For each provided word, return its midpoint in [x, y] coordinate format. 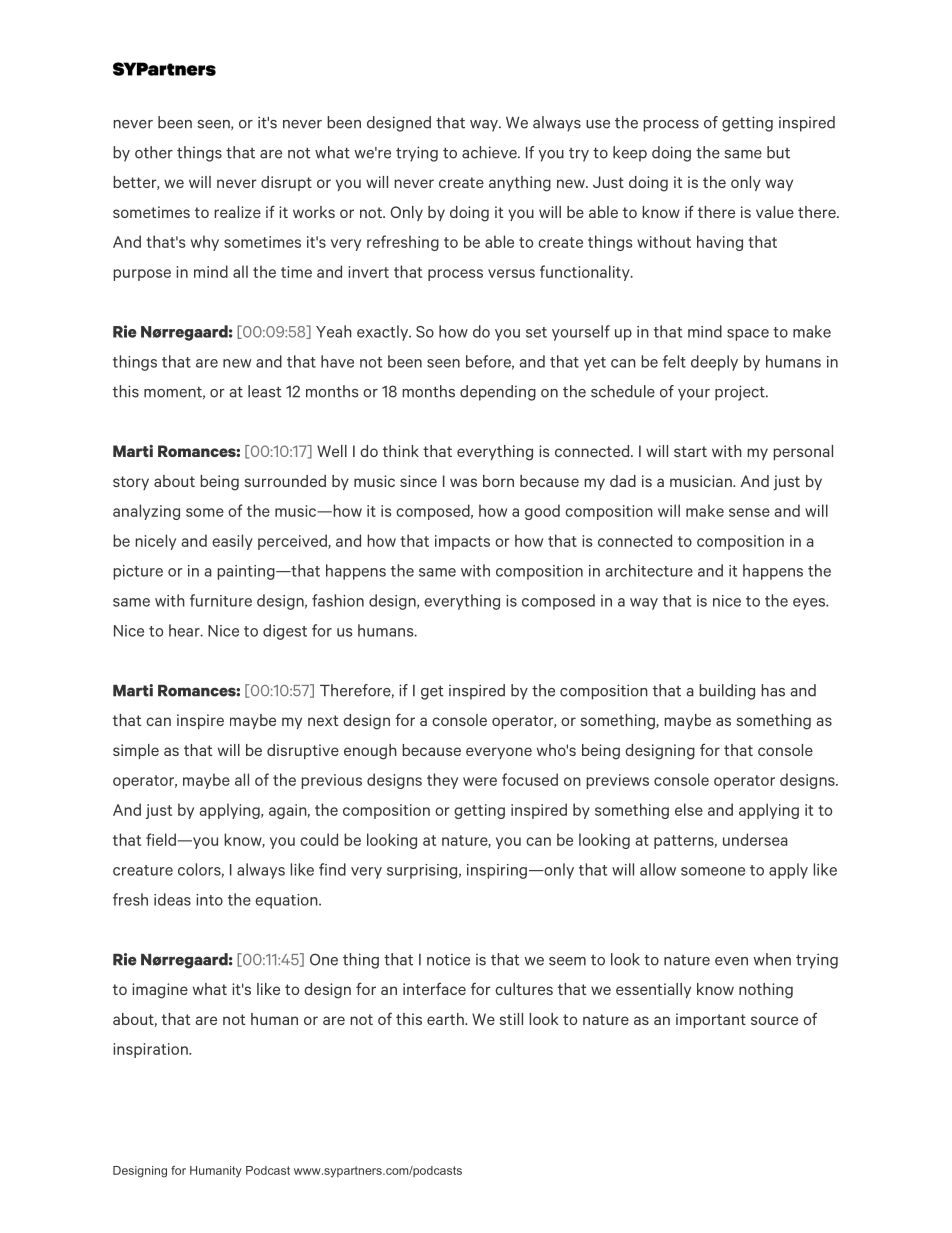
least [264, 391]
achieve [490, 152]
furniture [221, 600]
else [689, 809]
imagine [160, 991]
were [480, 781]
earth [446, 1019]
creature [143, 870]
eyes [810, 604]
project [741, 393]
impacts [462, 542]
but [778, 152]
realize [237, 212]
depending [498, 393]
